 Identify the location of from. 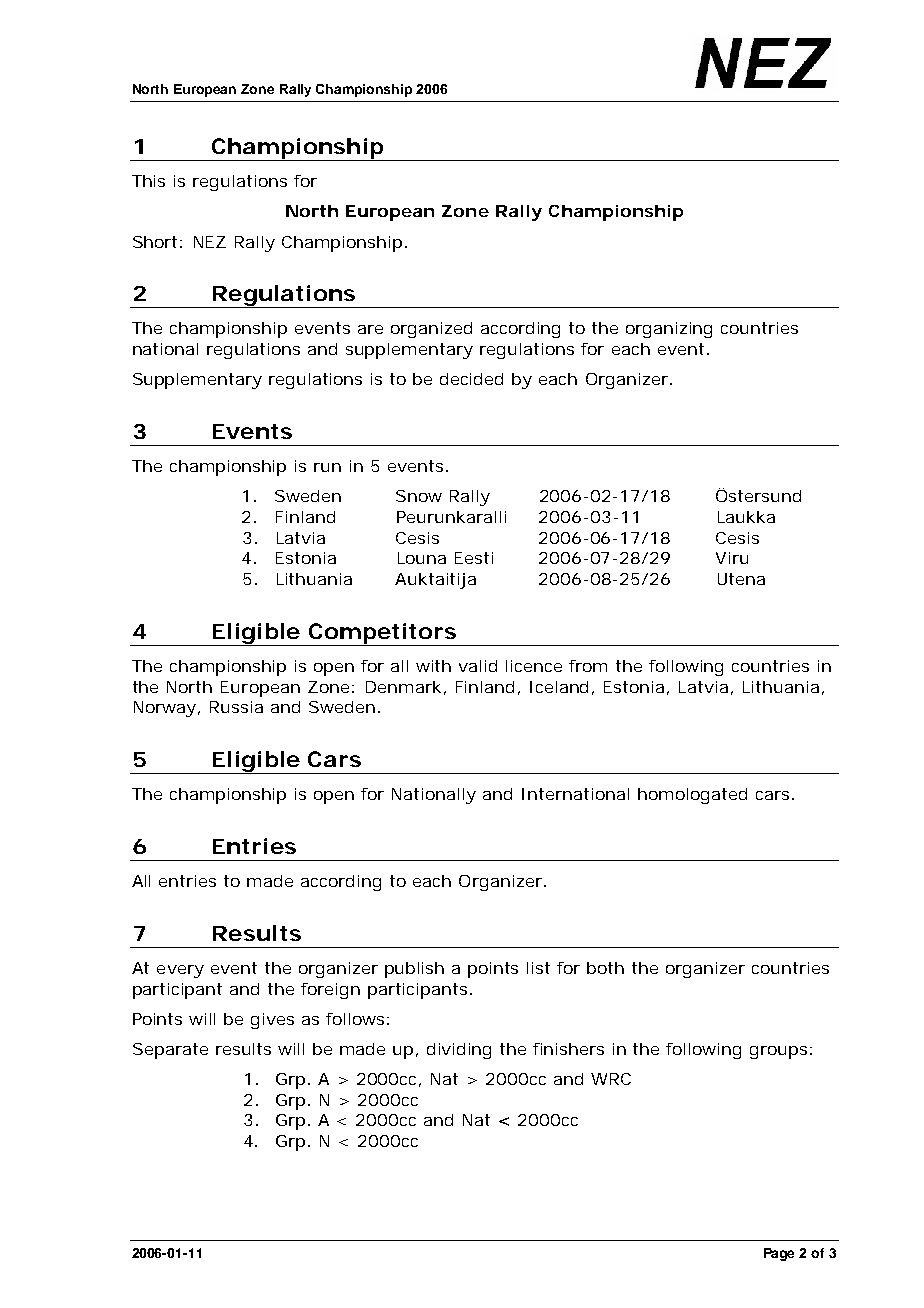
(588, 666).
